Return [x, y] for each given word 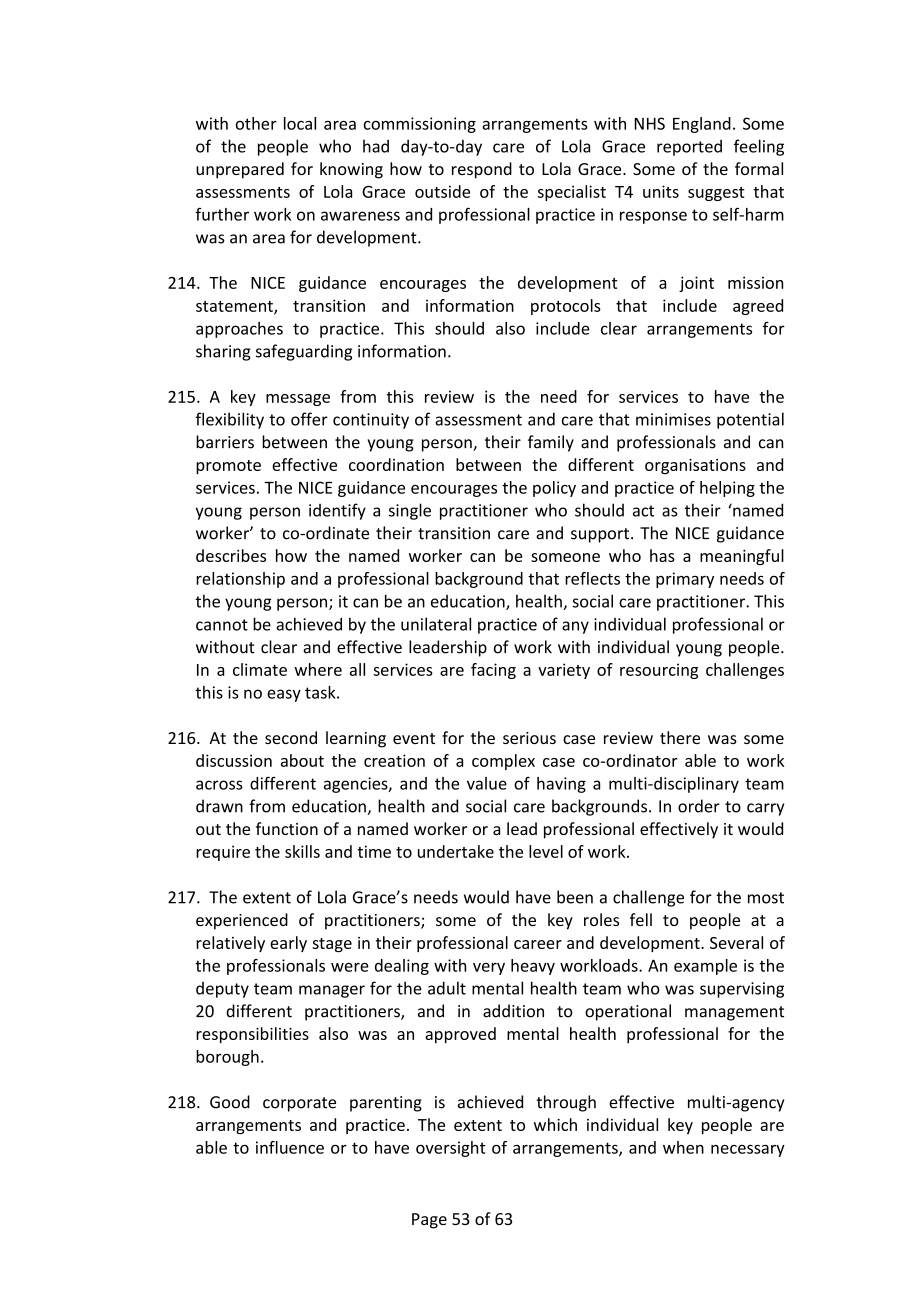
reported [689, 147]
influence [290, 1147]
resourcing [659, 671]
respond [482, 170]
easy [284, 695]
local [300, 123]
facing [493, 671]
